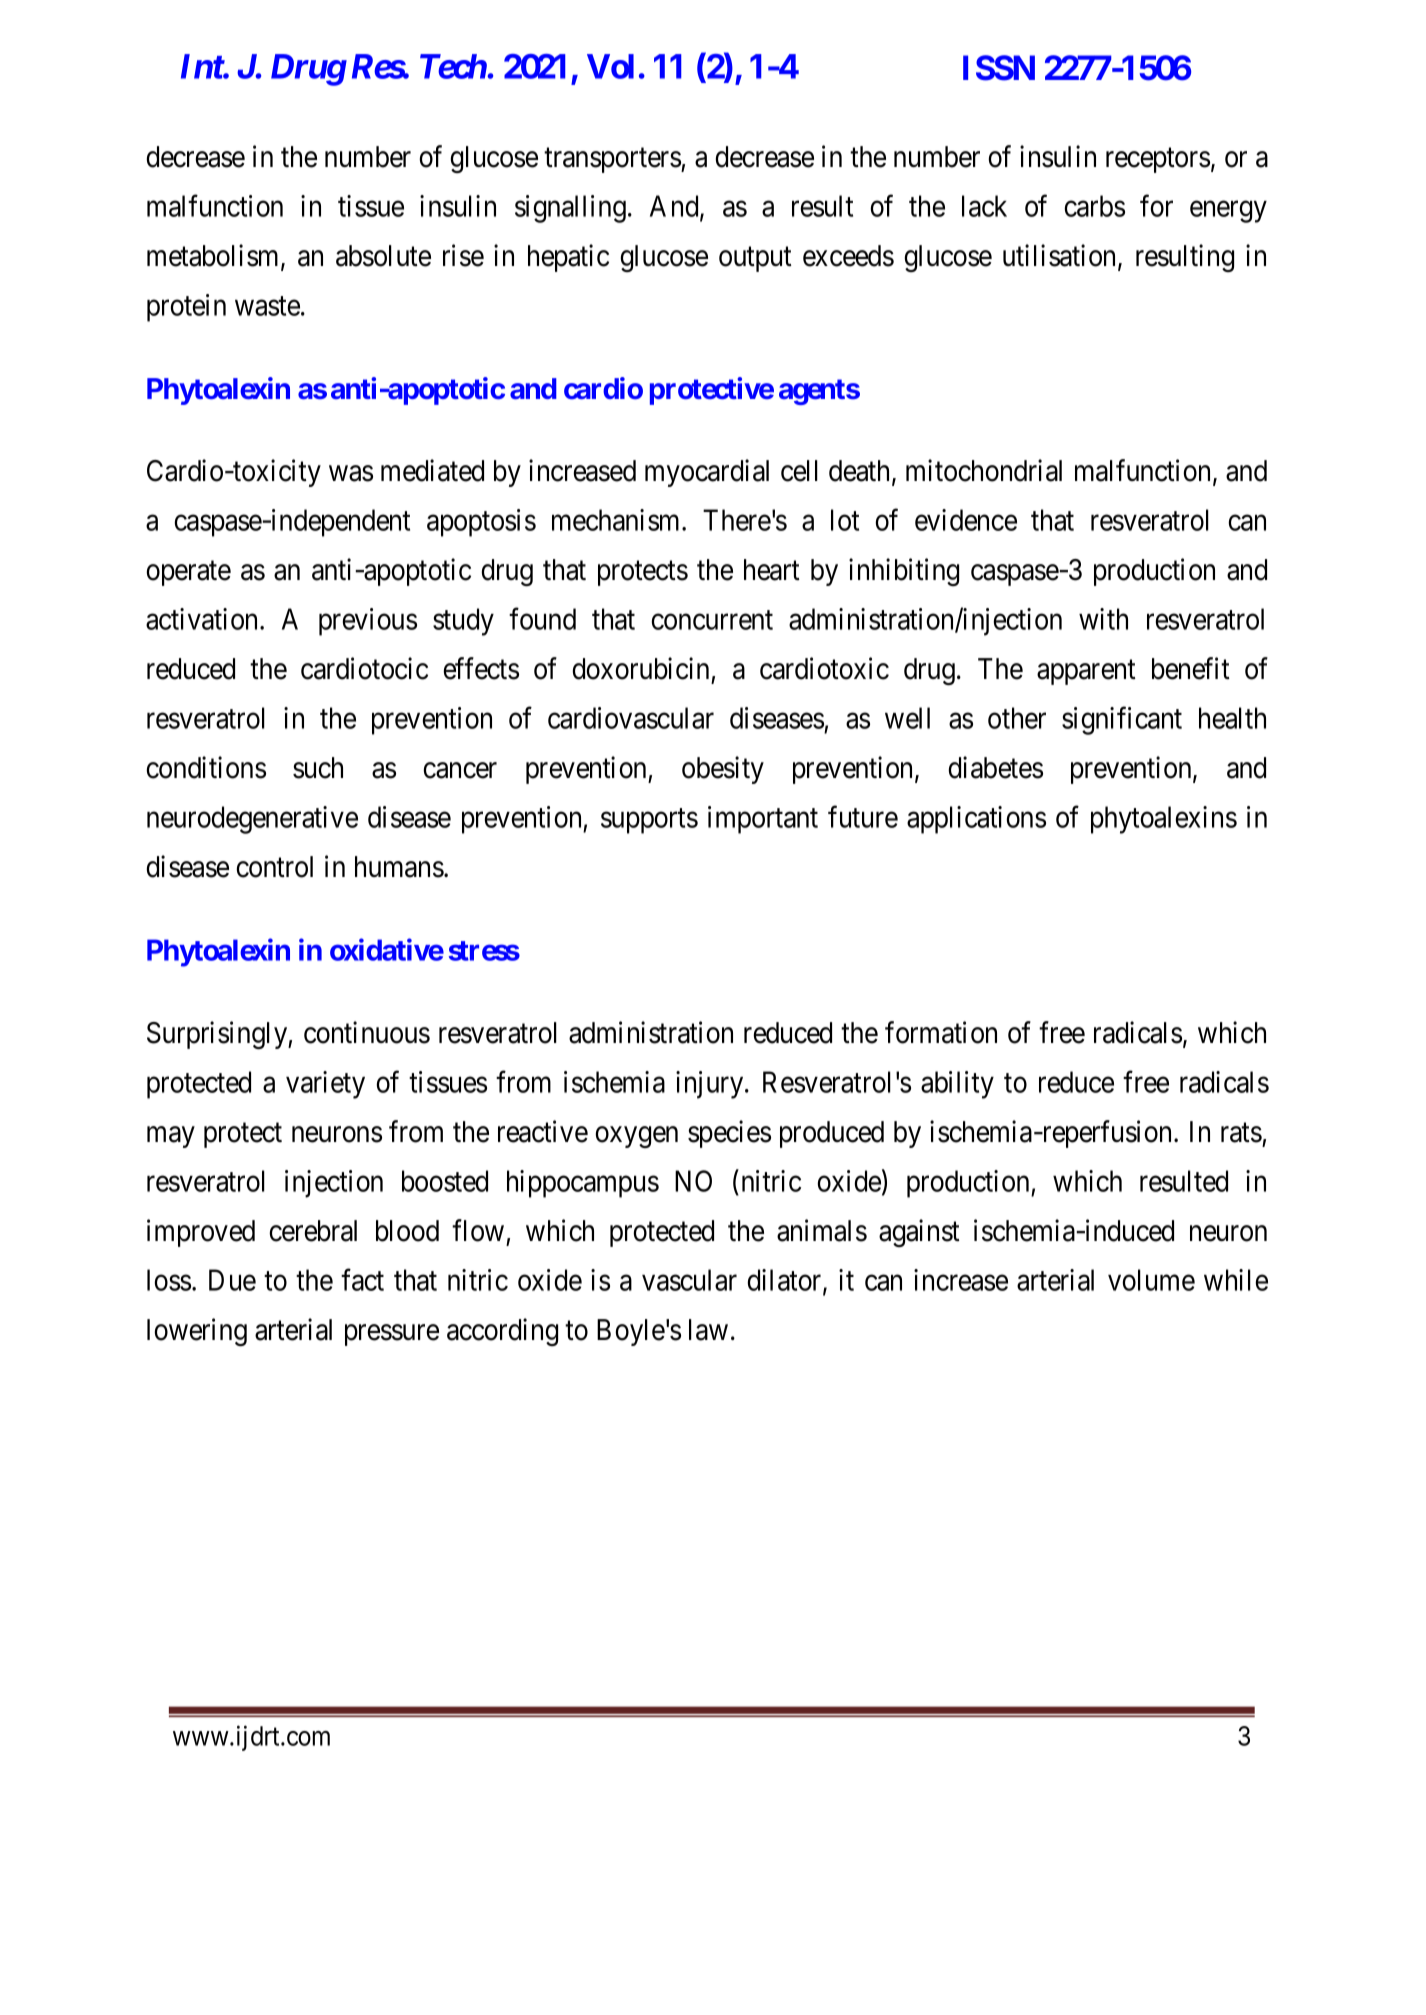 This screenshot has width=1426, height=2015. Describe the element at coordinates (941, 1032) in the screenshot. I see `formation` at that location.
